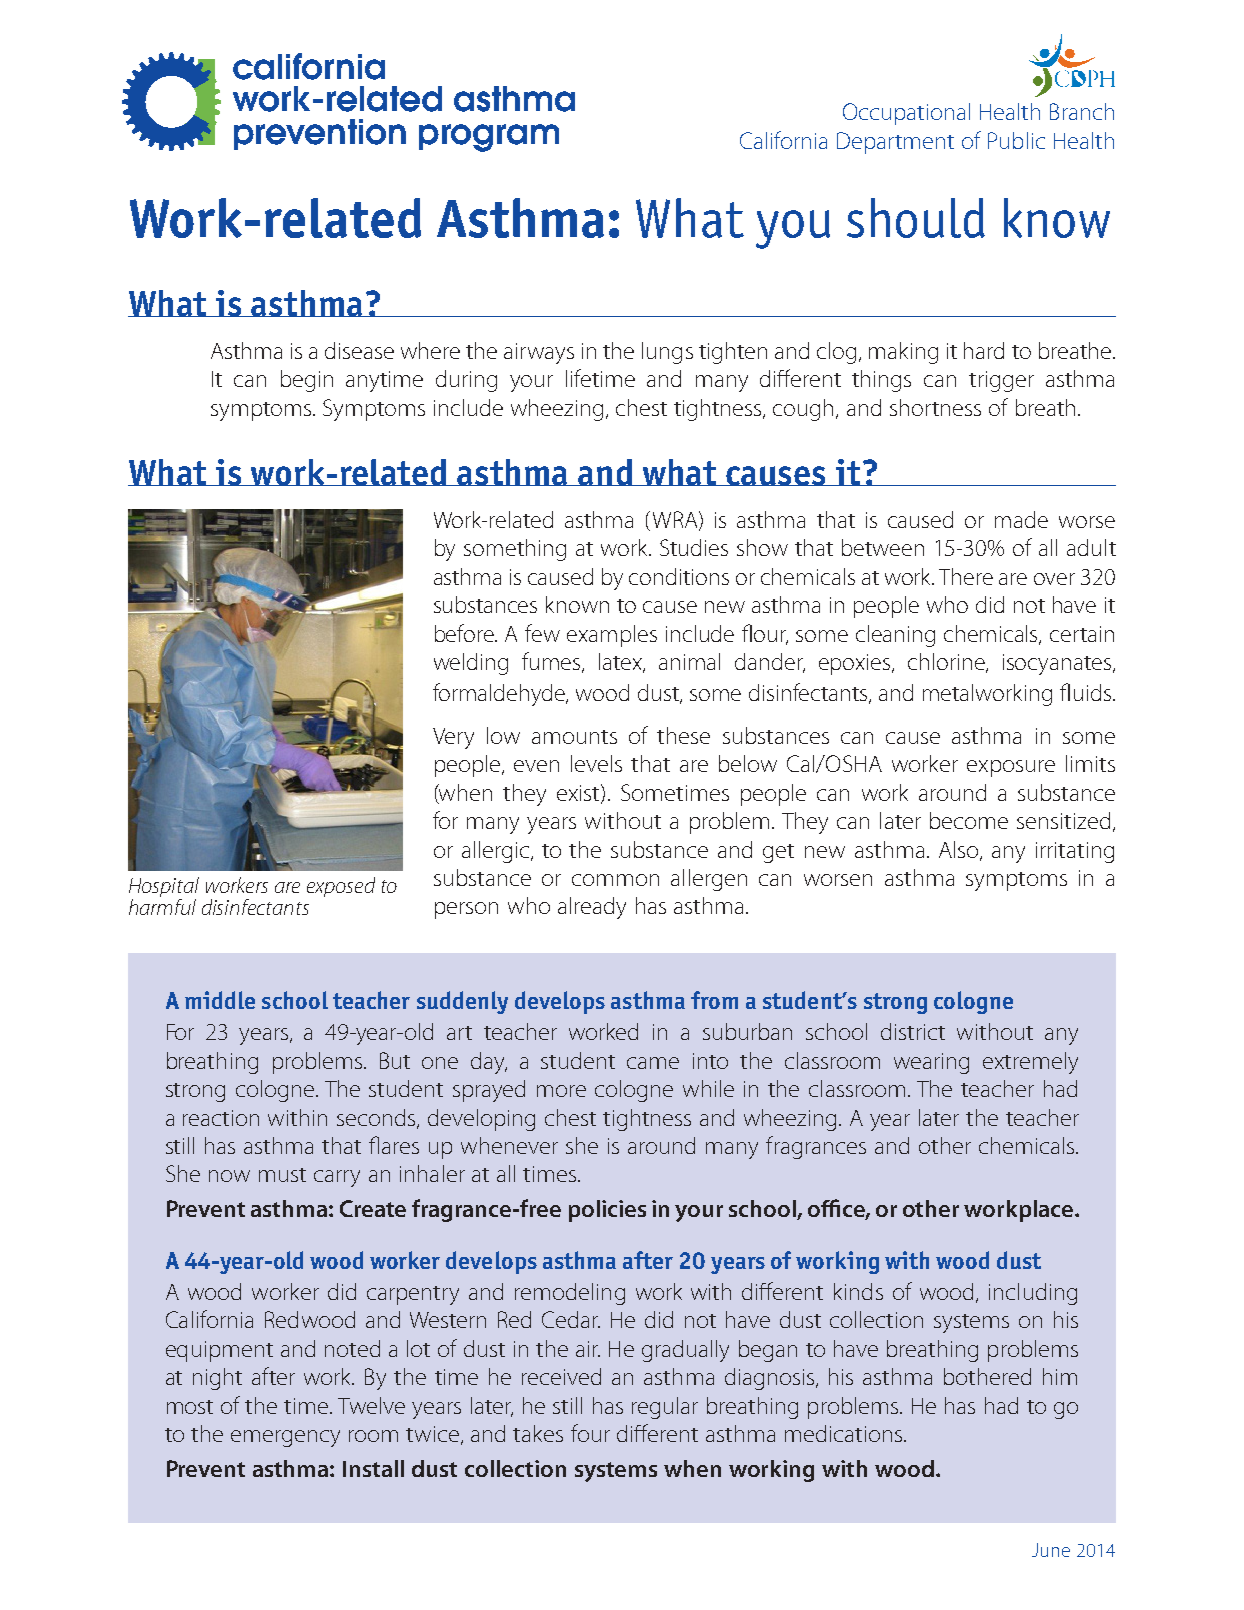 This screenshot has height=1610, width=1244. Describe the element at coordinates (667, 353) in the screenshot. I see `lungs` at that location.
